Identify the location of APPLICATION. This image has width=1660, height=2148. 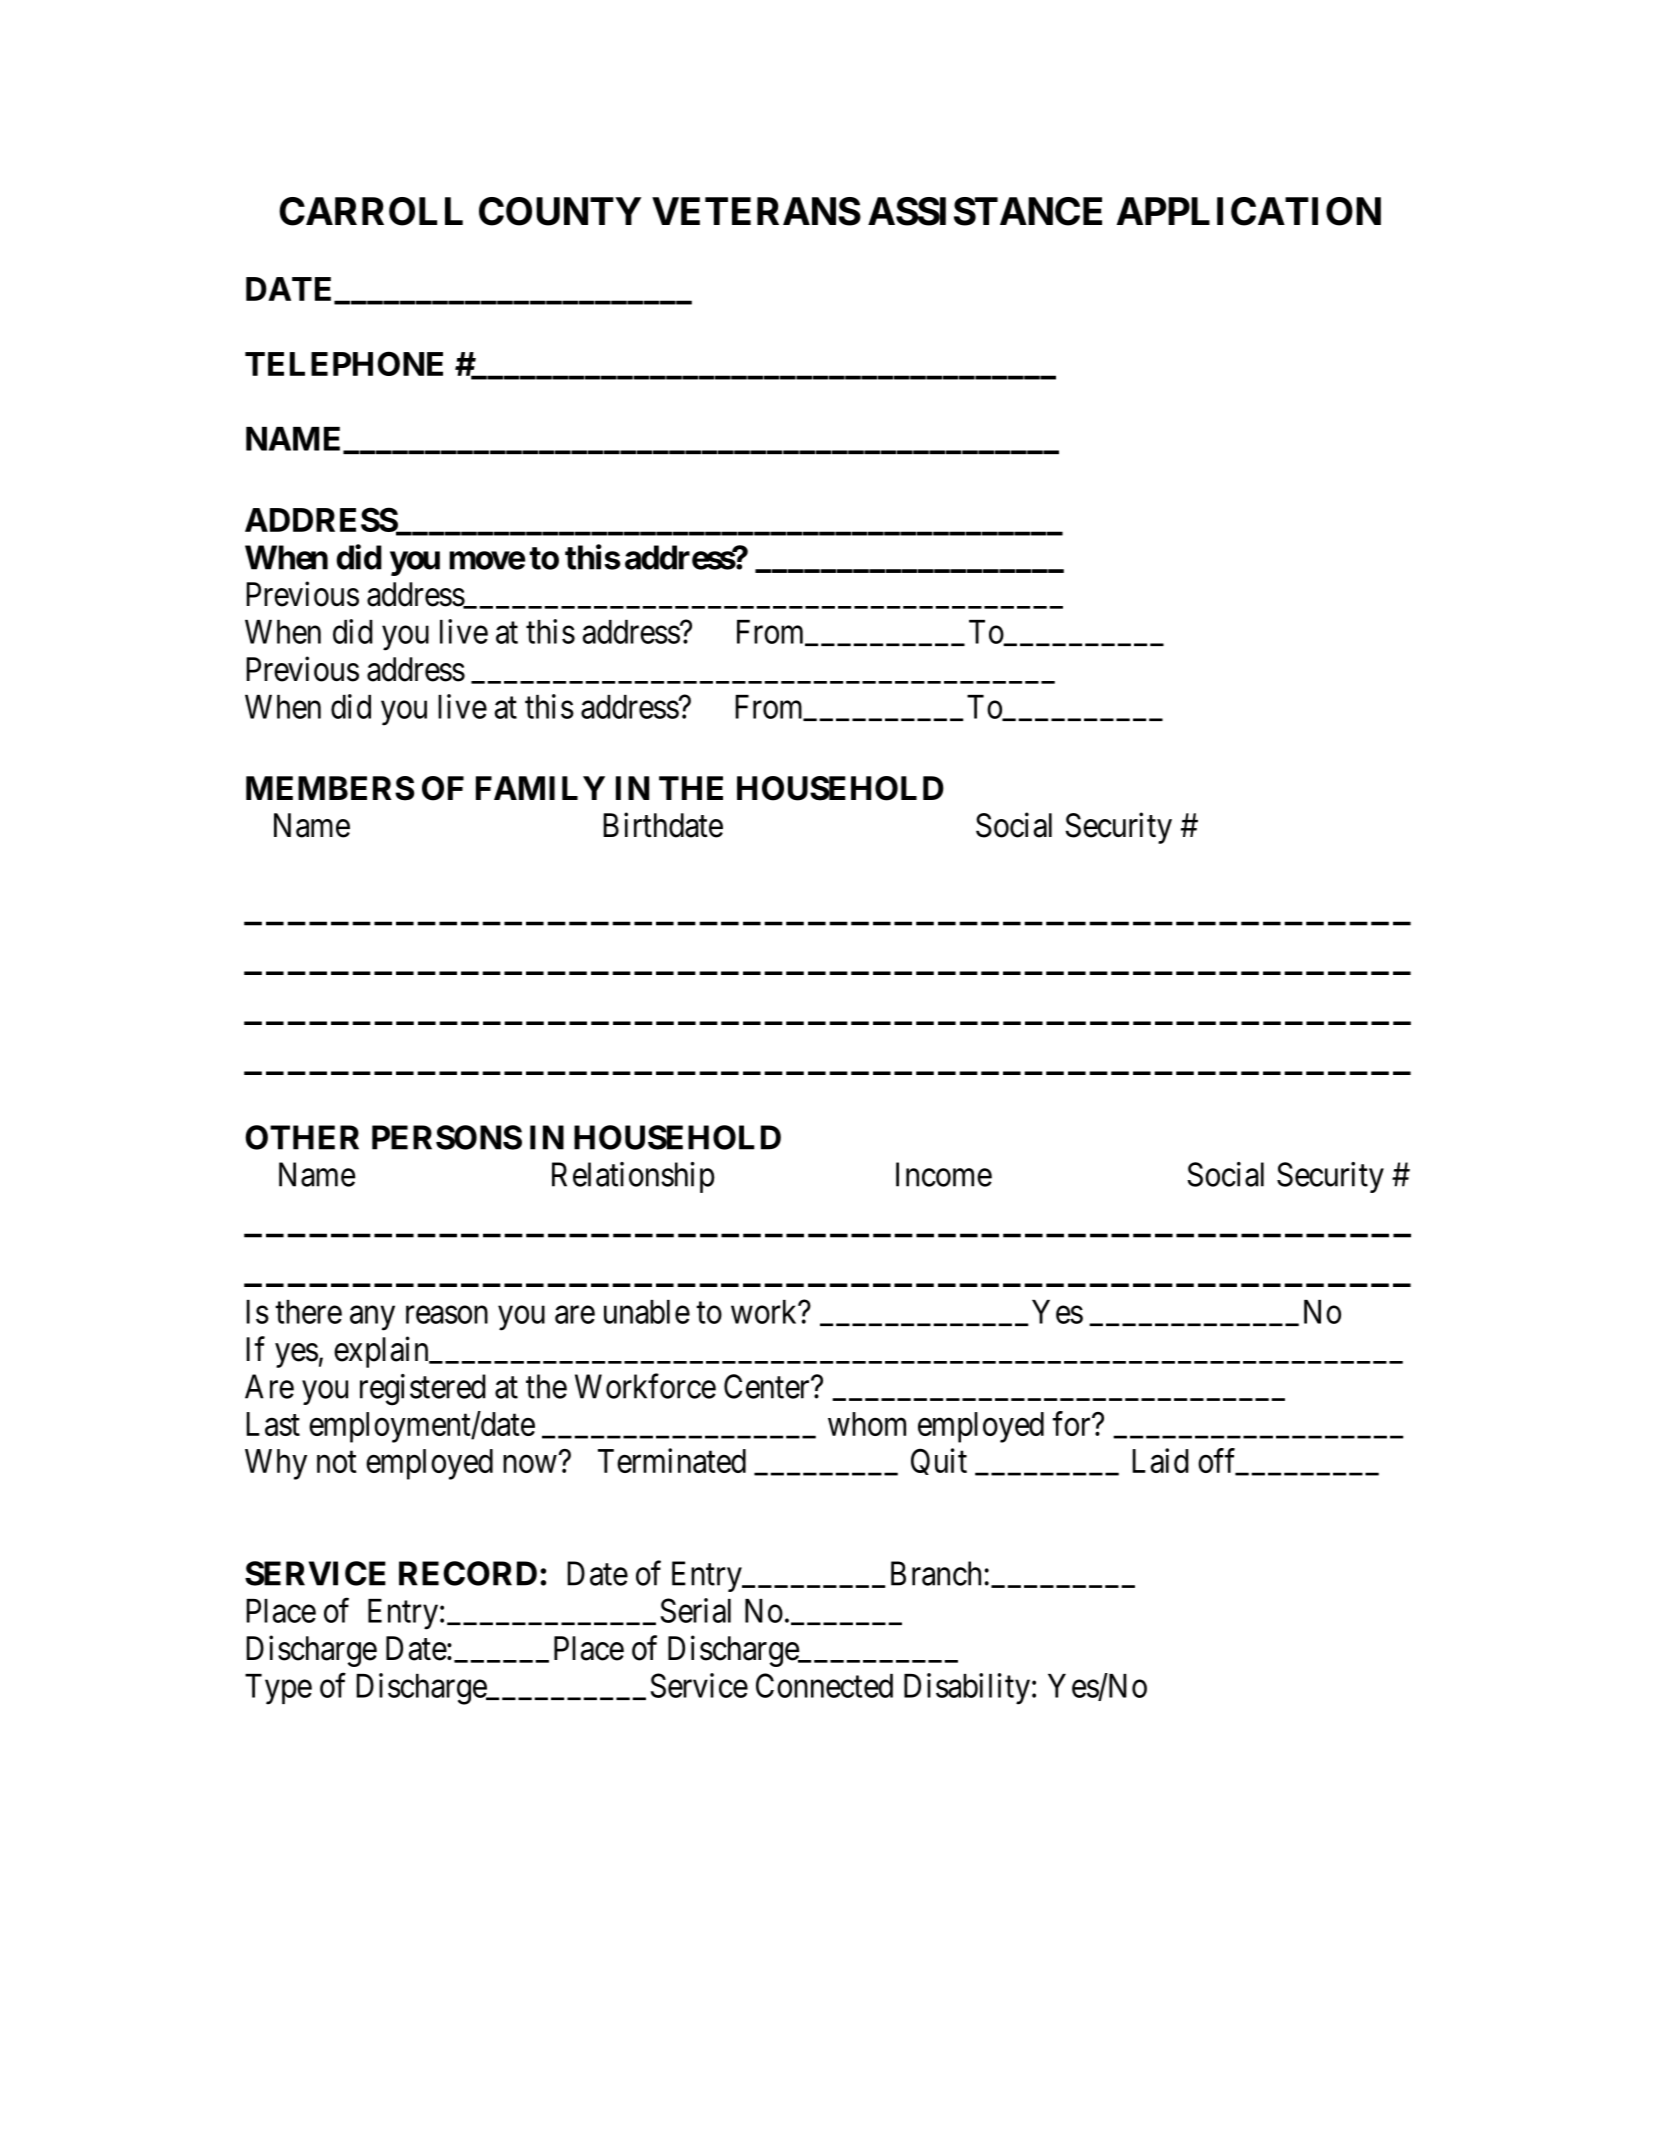
(1249, 211).
